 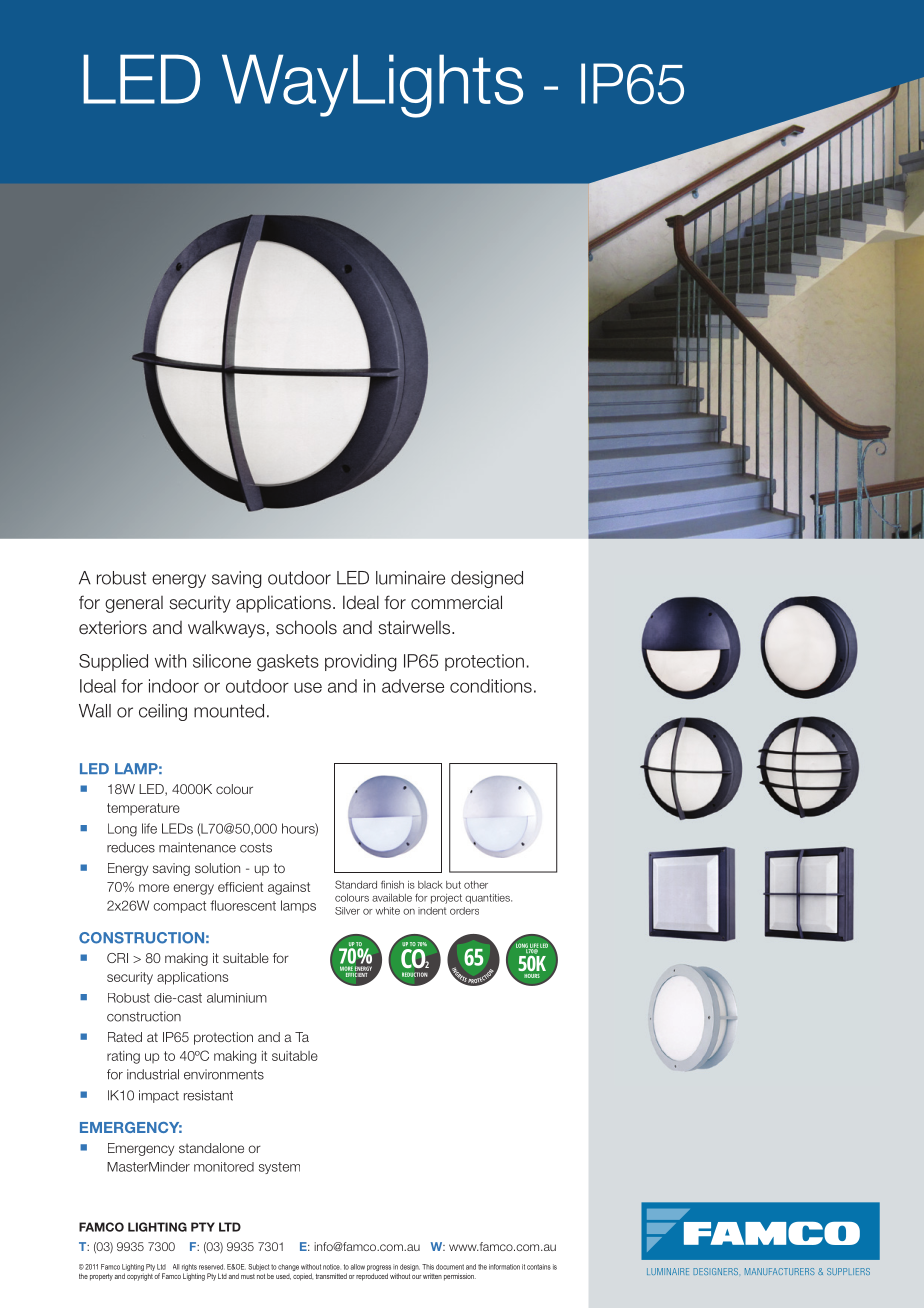 I want to click on CRI, so click(x=117, y=958).
